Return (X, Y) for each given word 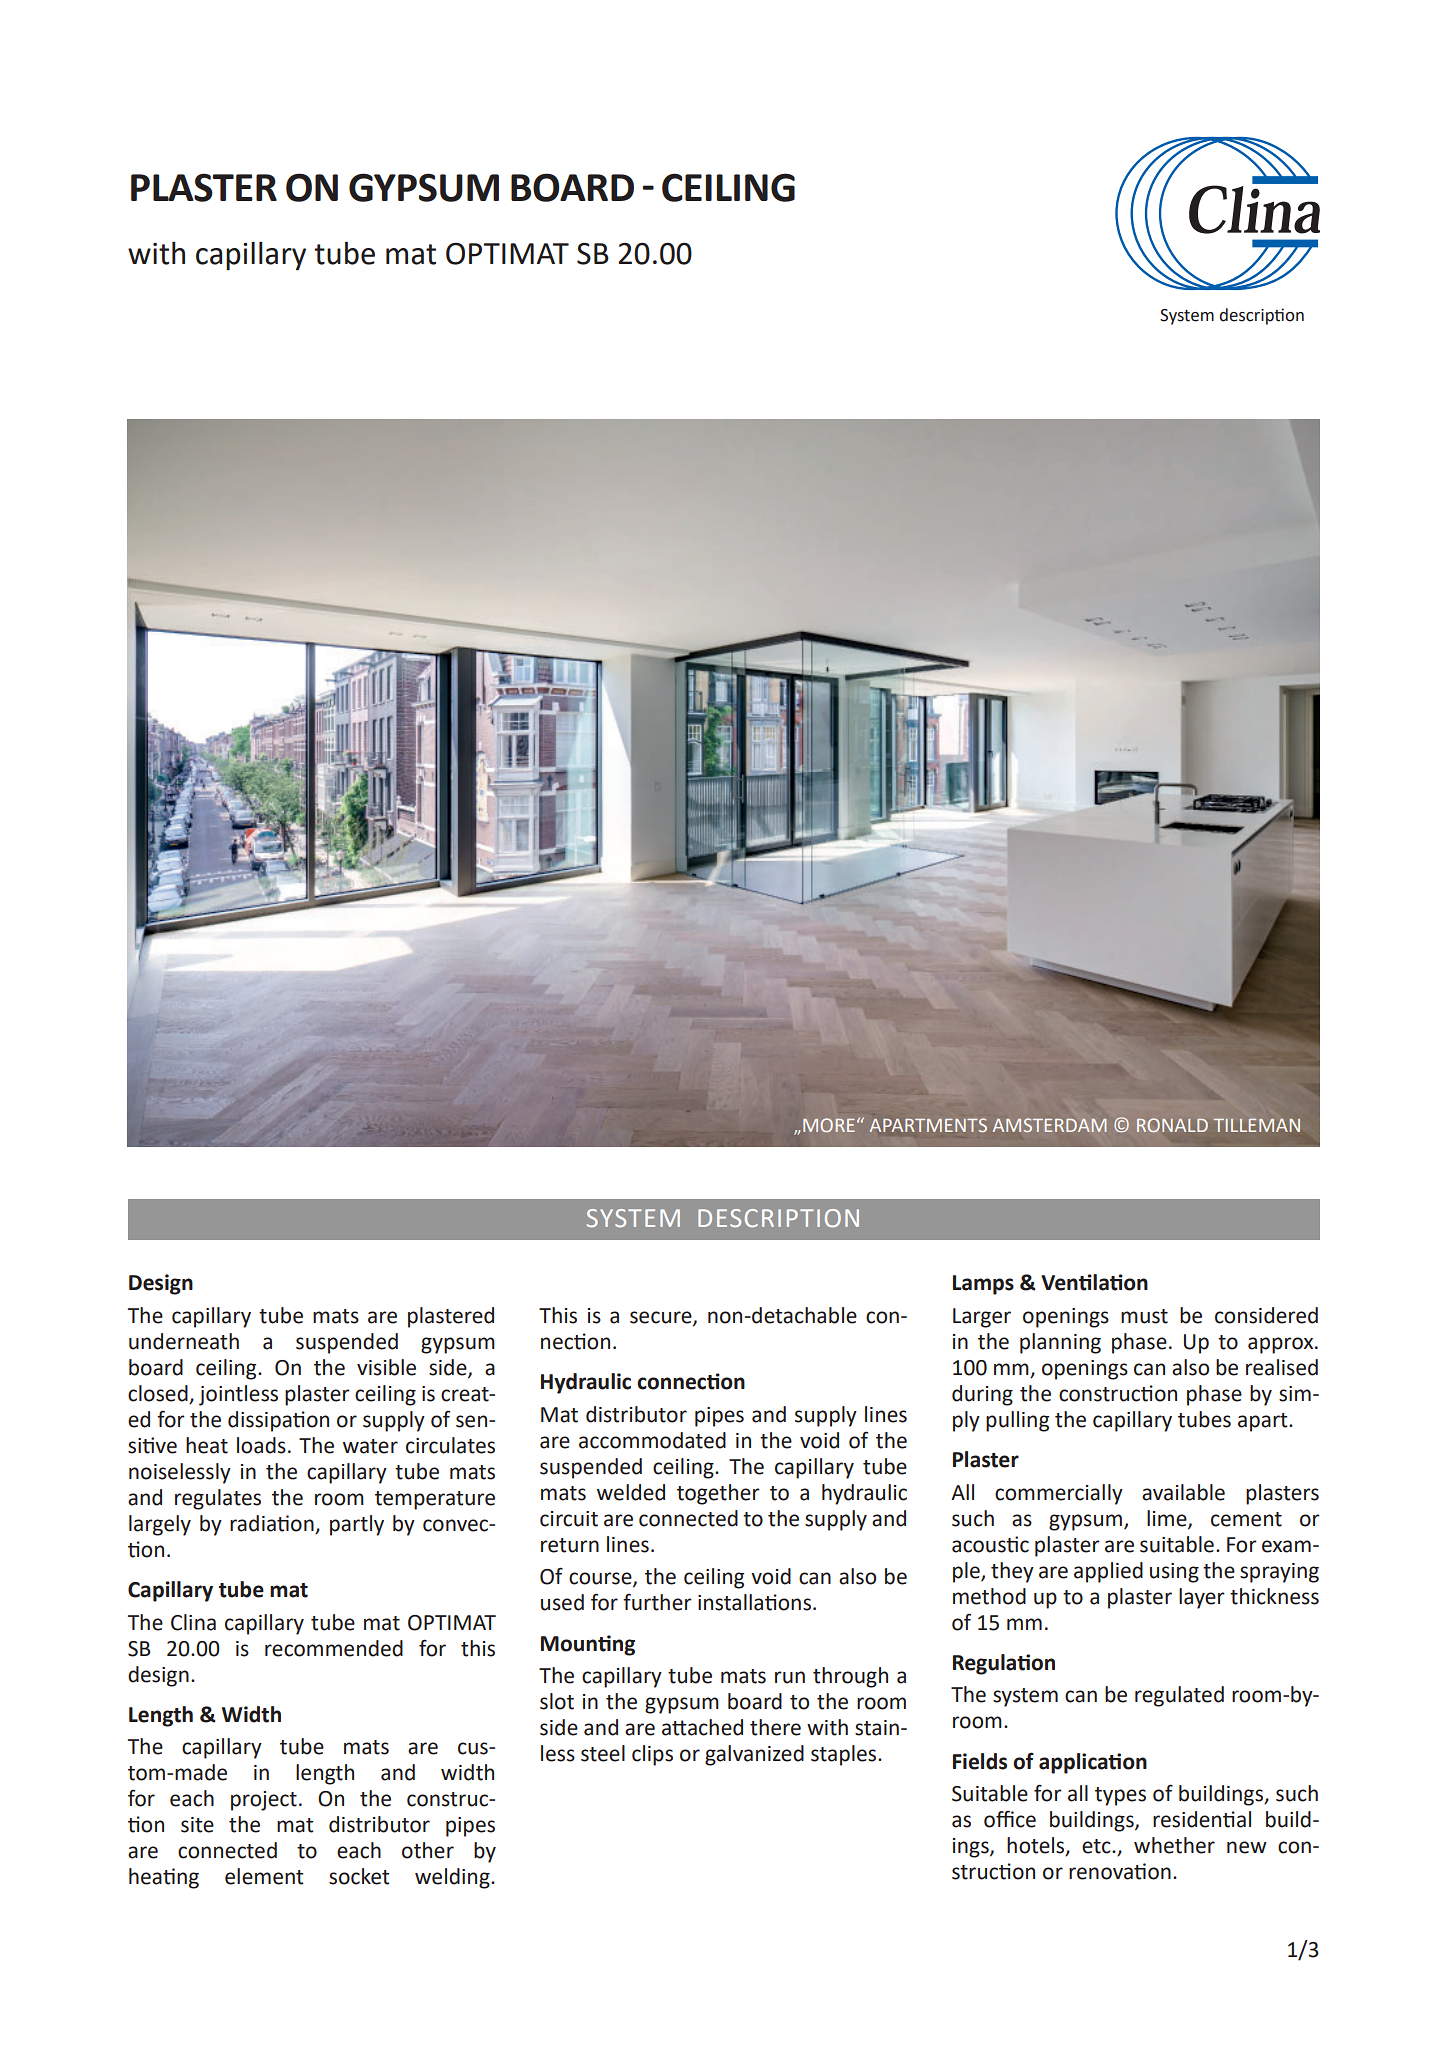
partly (357, 1525)
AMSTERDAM (1050, 1125)
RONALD (1172, 1125)
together (718, 1494)
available (1183, 1492)
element (264, 1876)
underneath (184, 1341)
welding (453, 1878)
